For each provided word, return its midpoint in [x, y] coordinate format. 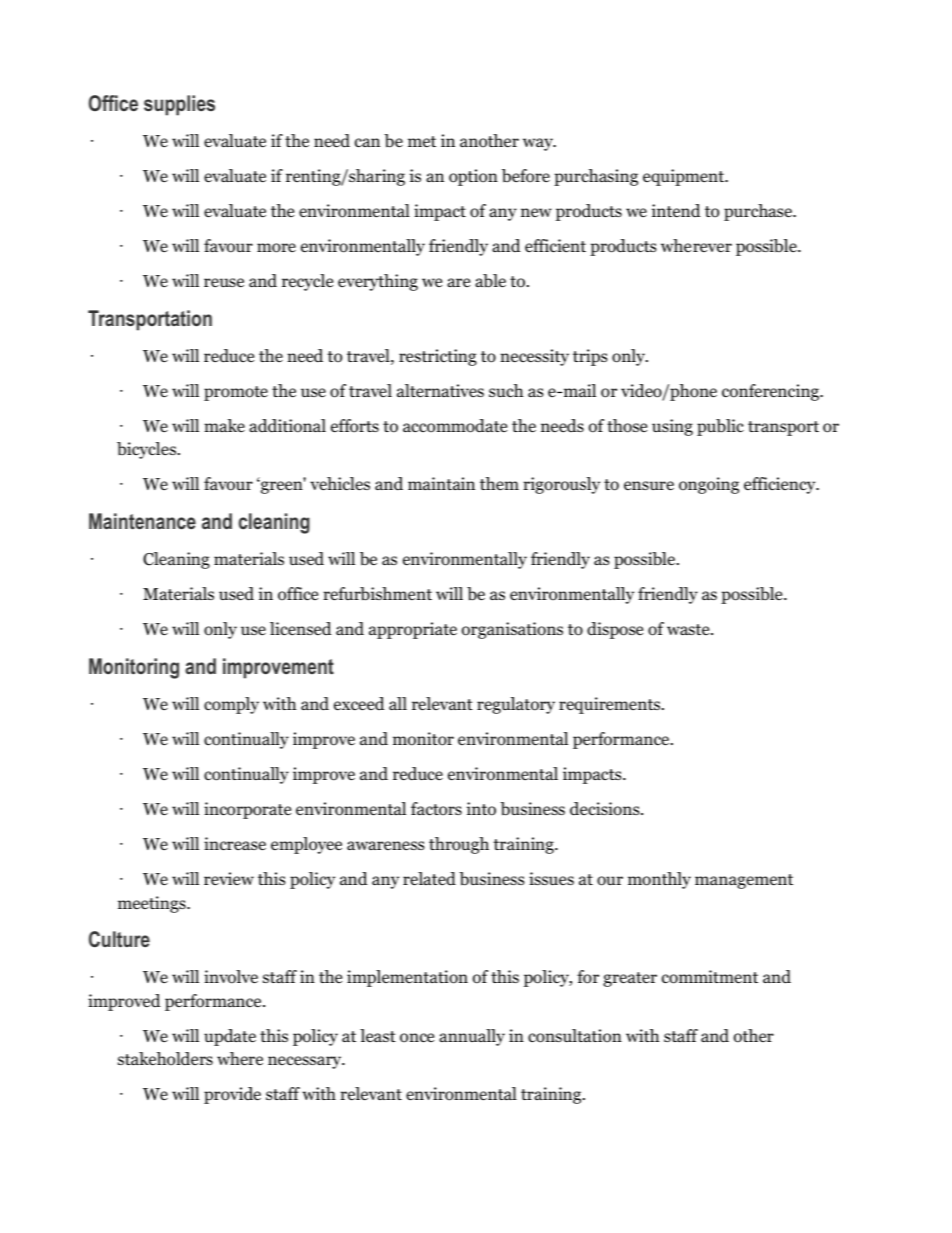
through [459, 845]
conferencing [772, 392]
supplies [179, 105]
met [422, 141]
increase [235, 844]
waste [689, 629]
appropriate [413, 630]
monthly [659, 880]
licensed [301, 628]
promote [236, 393]
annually [472, 1037]
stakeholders [165, 1059]
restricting [438, 357]
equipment [685, 177]
